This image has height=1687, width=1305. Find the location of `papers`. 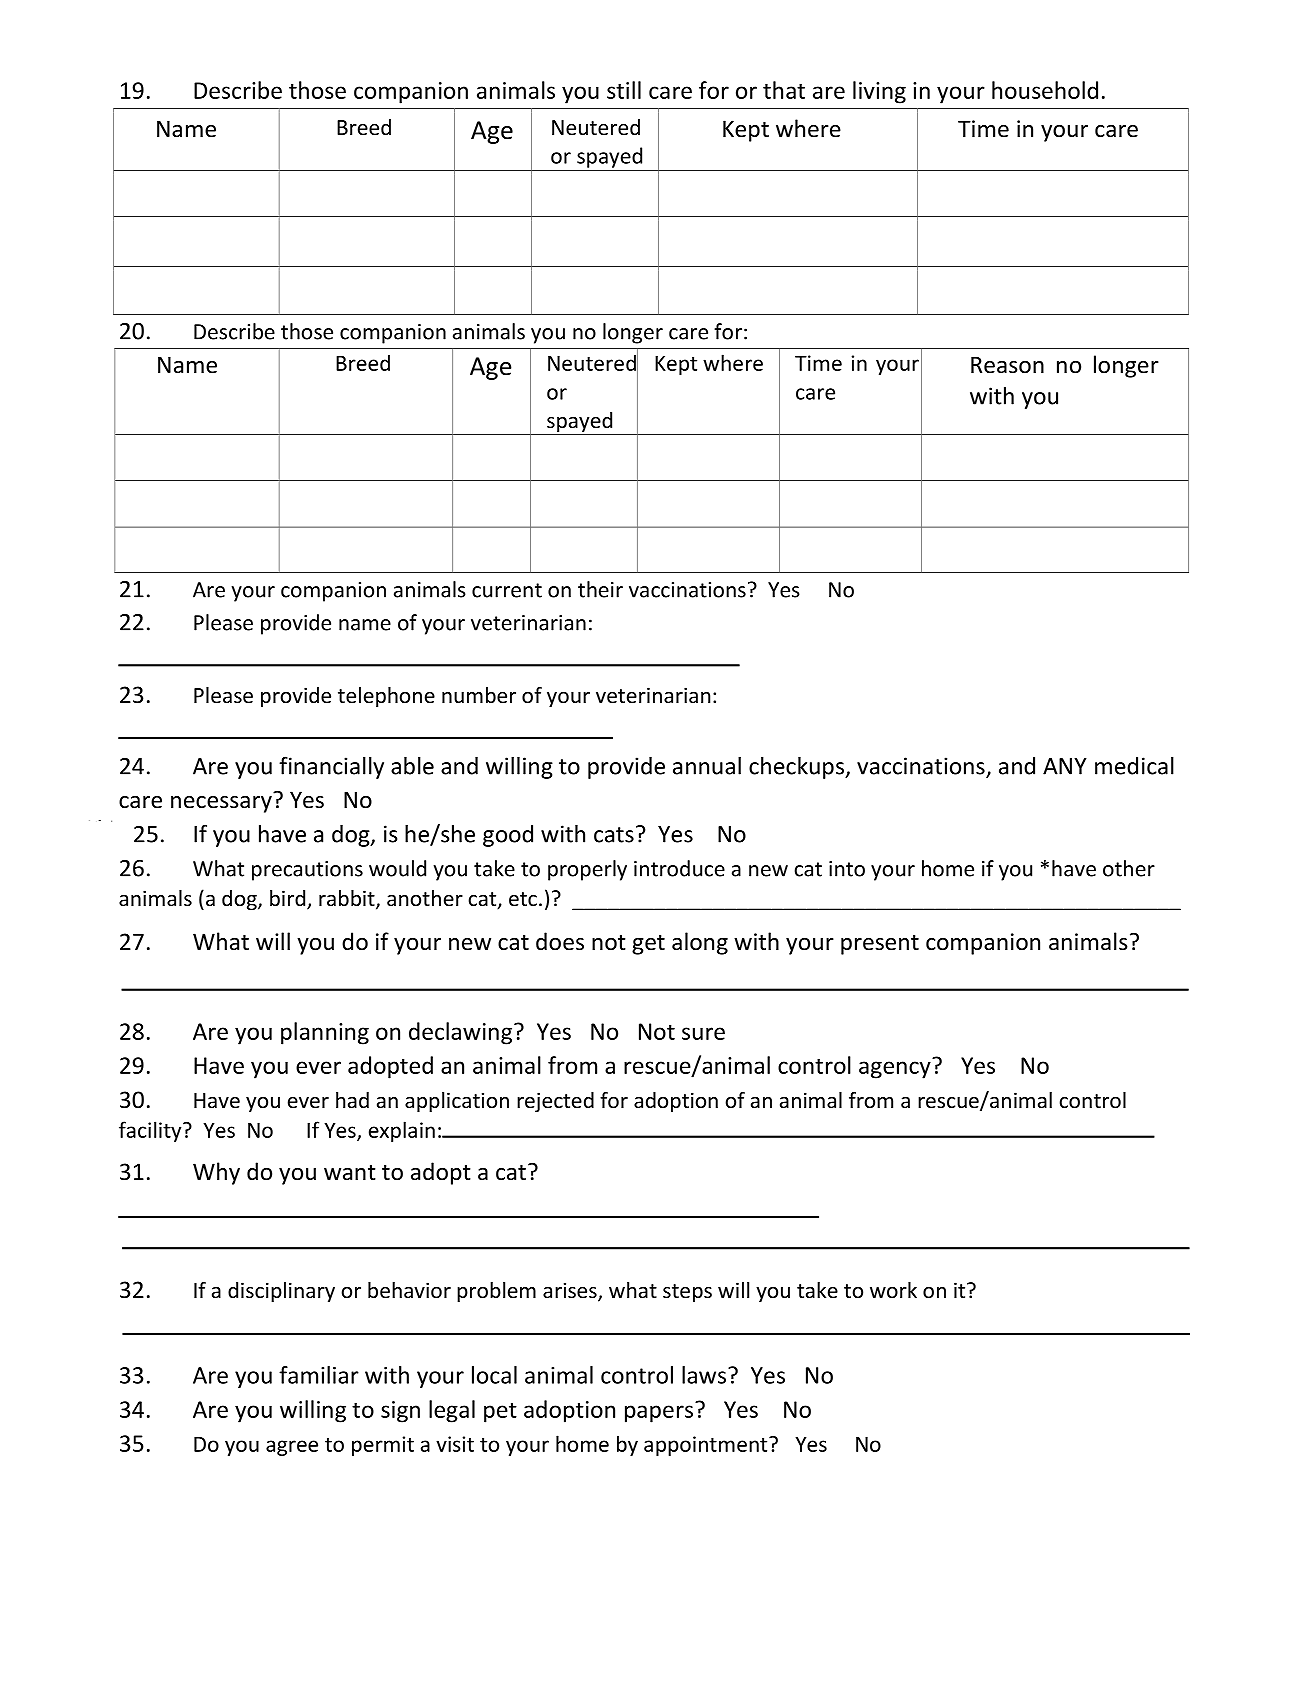

papers is located at coordinates (659, 1414).
